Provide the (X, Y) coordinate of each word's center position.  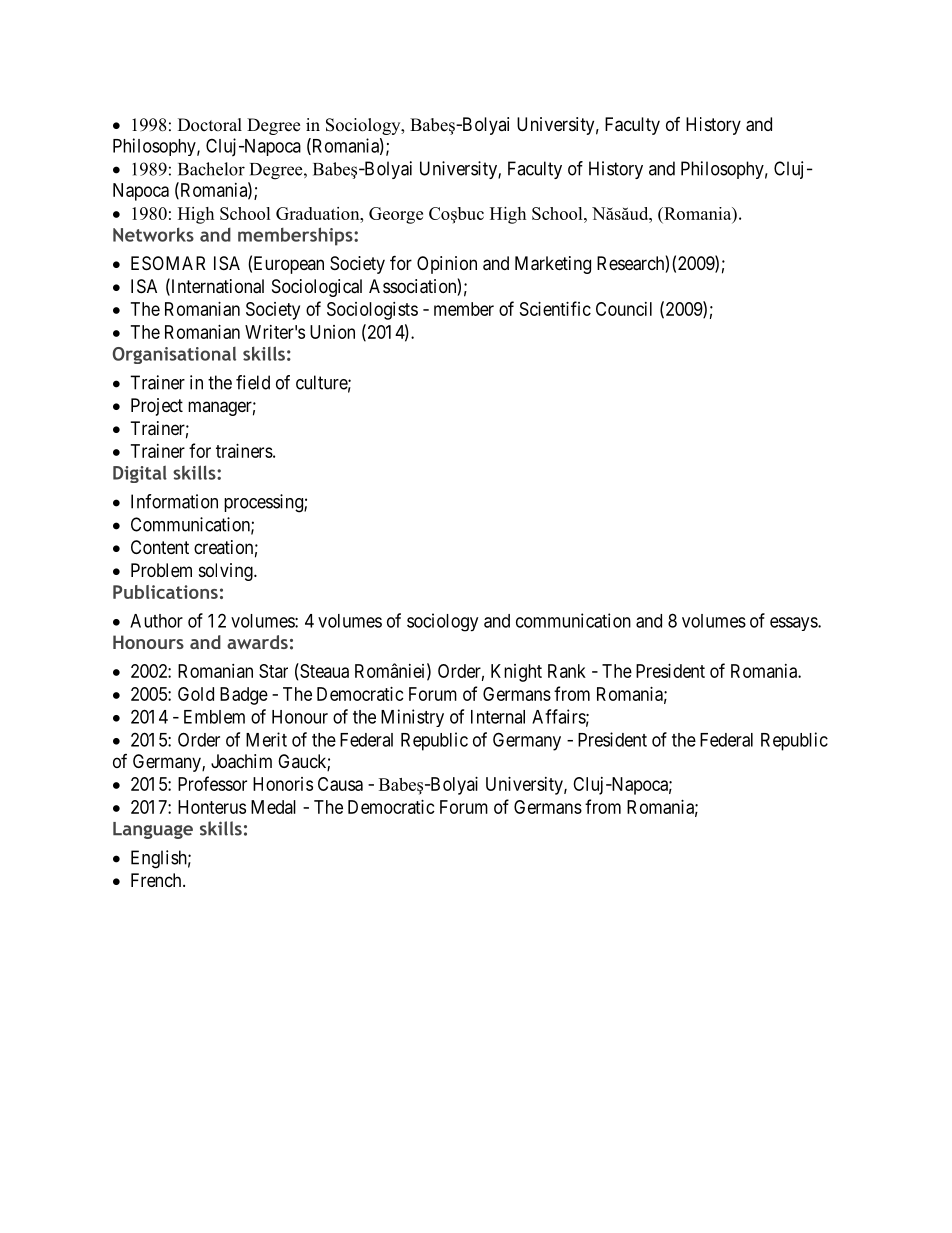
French (157, 880)
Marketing (553, 265)
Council (624, 309)
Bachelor (211, 169)
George (396, 215)
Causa (340, 784)
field (253, 382)
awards (257, 642)
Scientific (555, 308)
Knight (516, 673)
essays (794, 624)
